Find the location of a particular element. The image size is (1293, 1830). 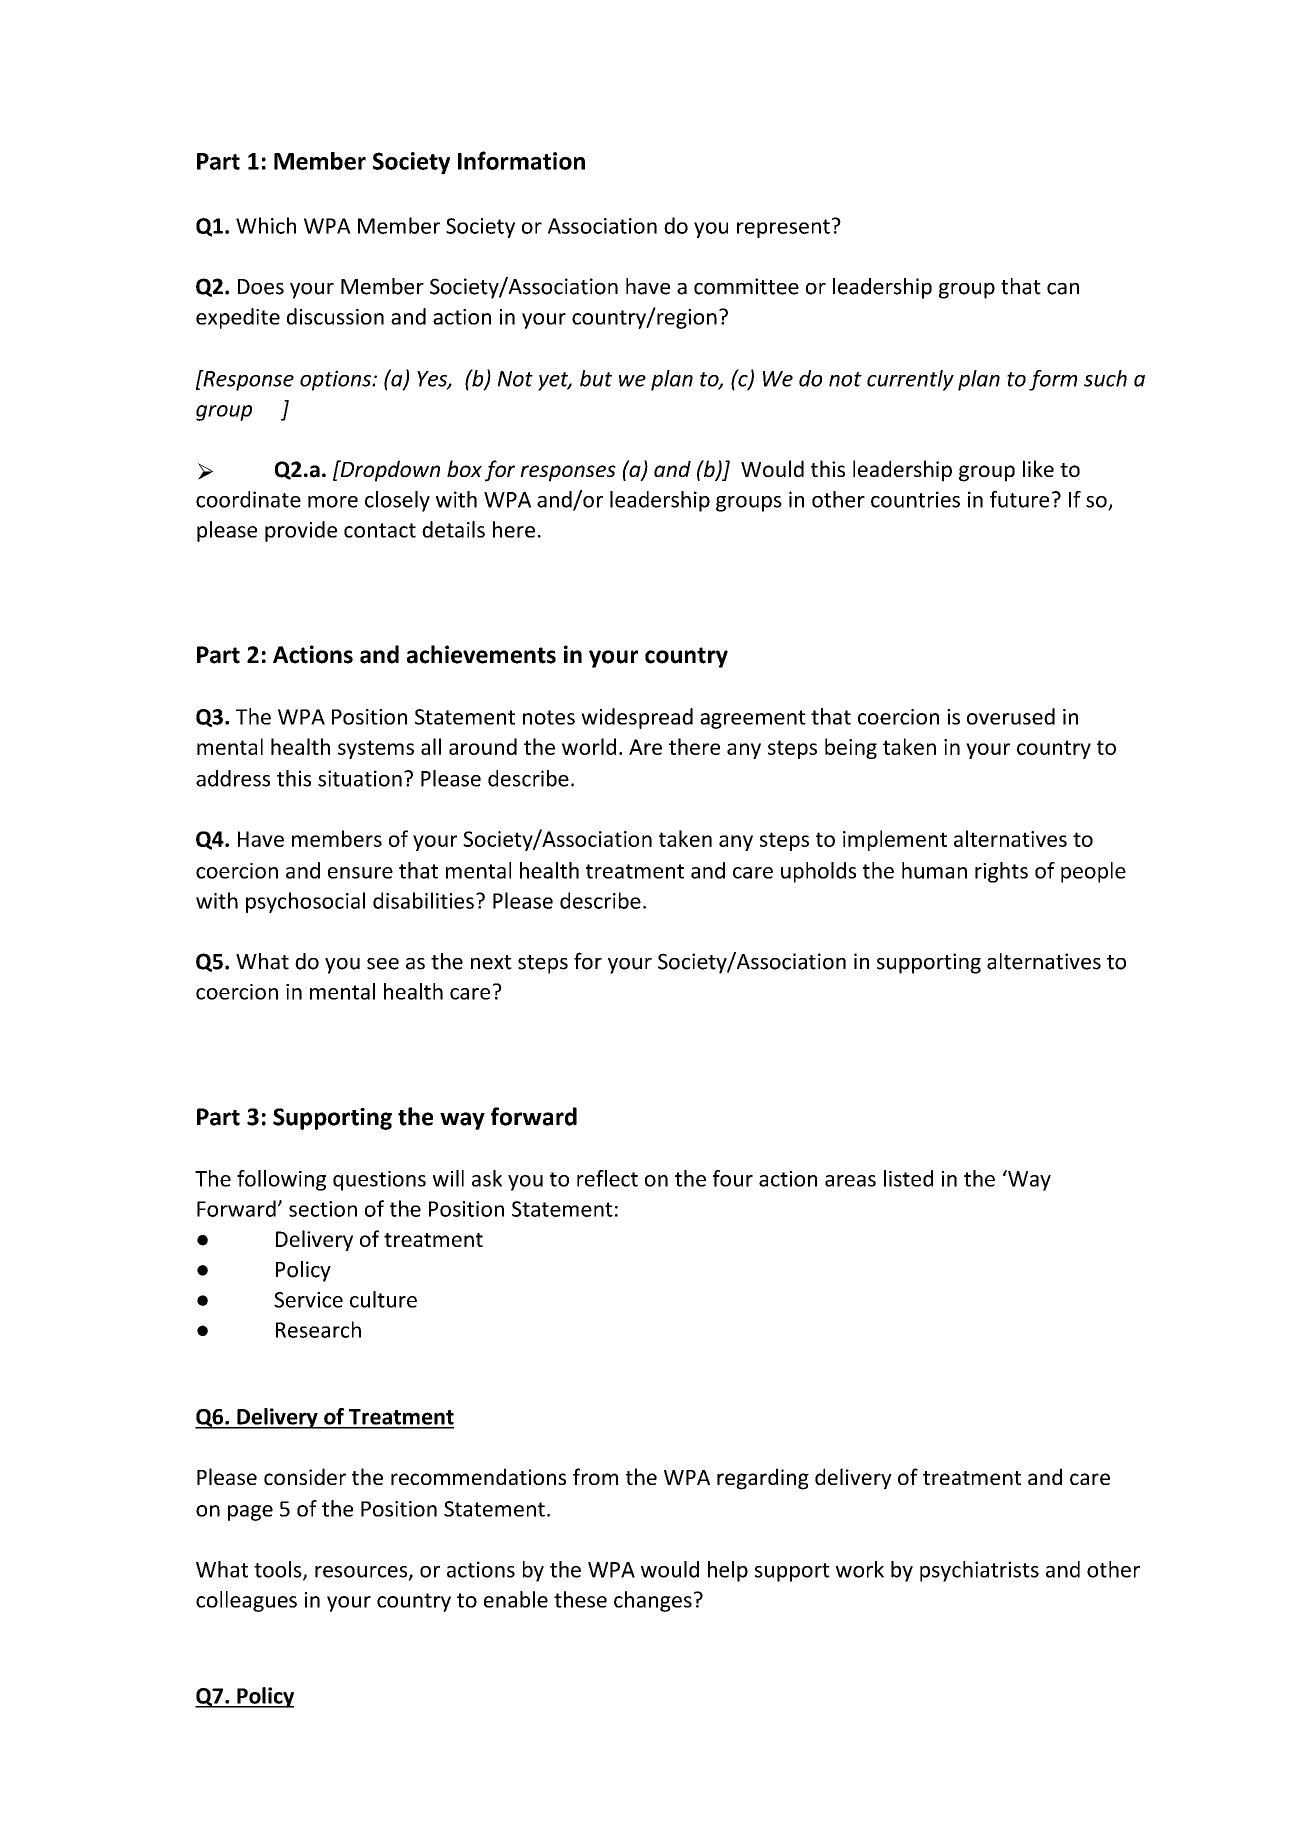

psychosocial is located at coordinates (305, 902).
